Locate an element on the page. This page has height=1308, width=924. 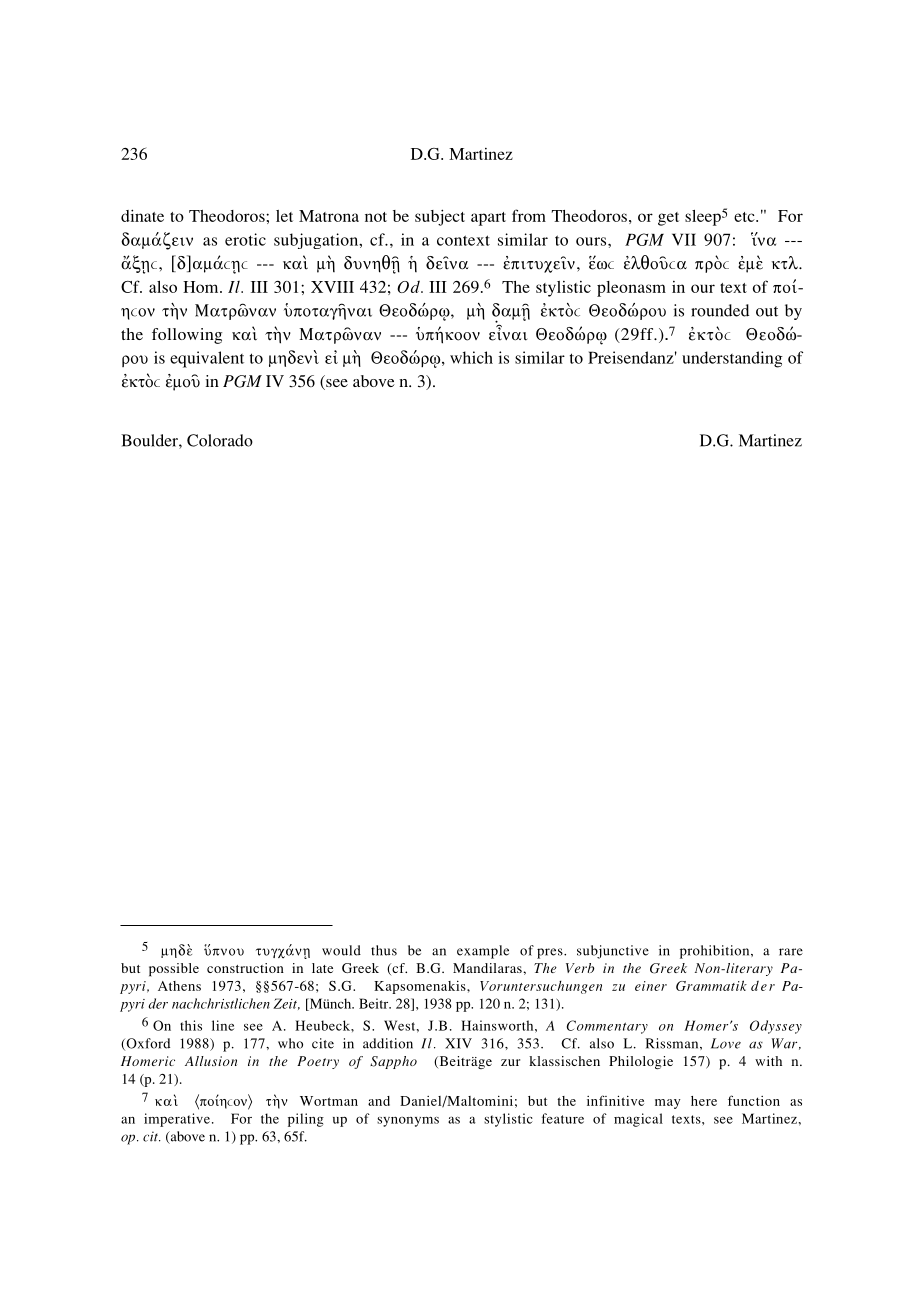
etc is located at coordinates (745, 217).
